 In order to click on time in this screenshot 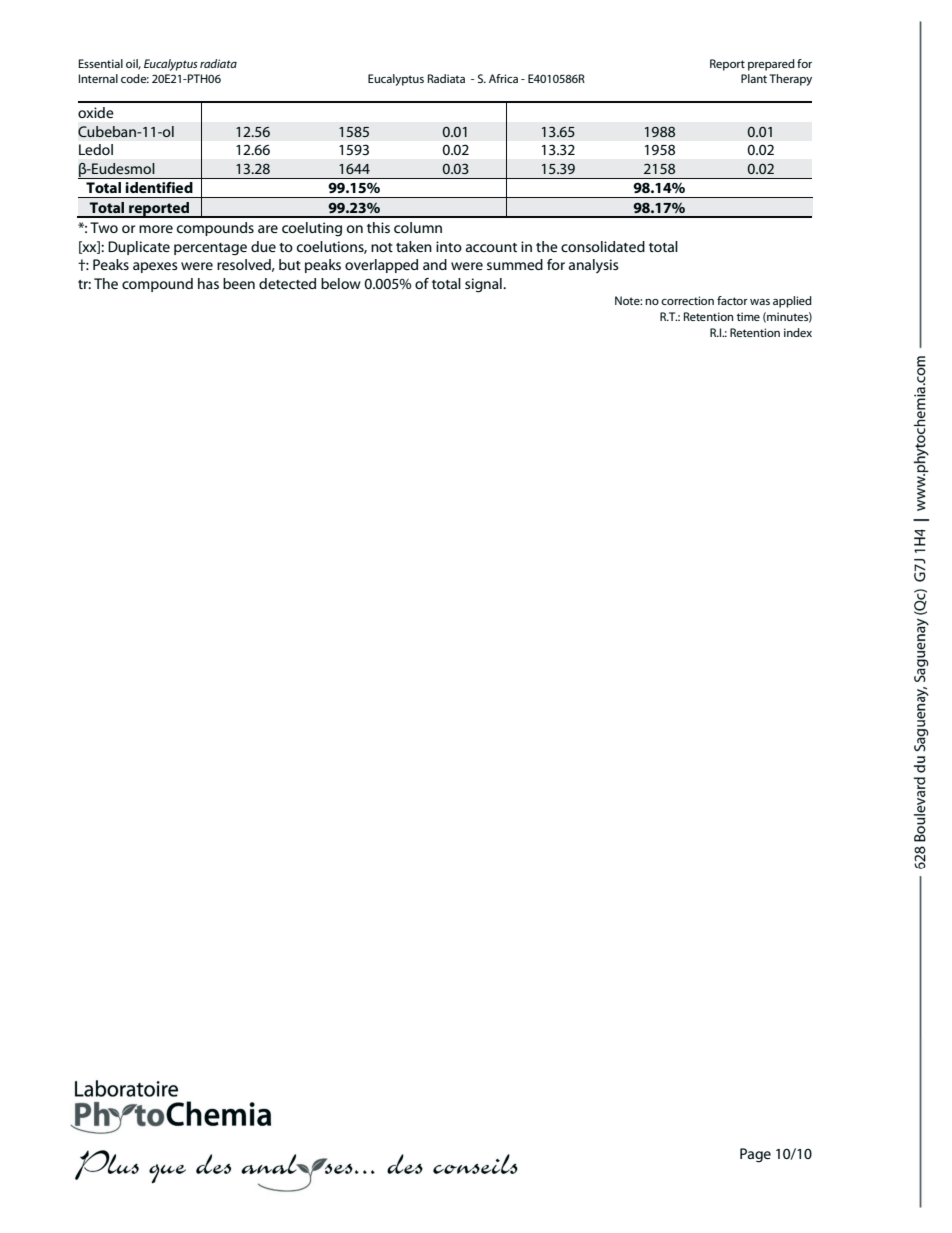, I will do `click(748, 316)`.
